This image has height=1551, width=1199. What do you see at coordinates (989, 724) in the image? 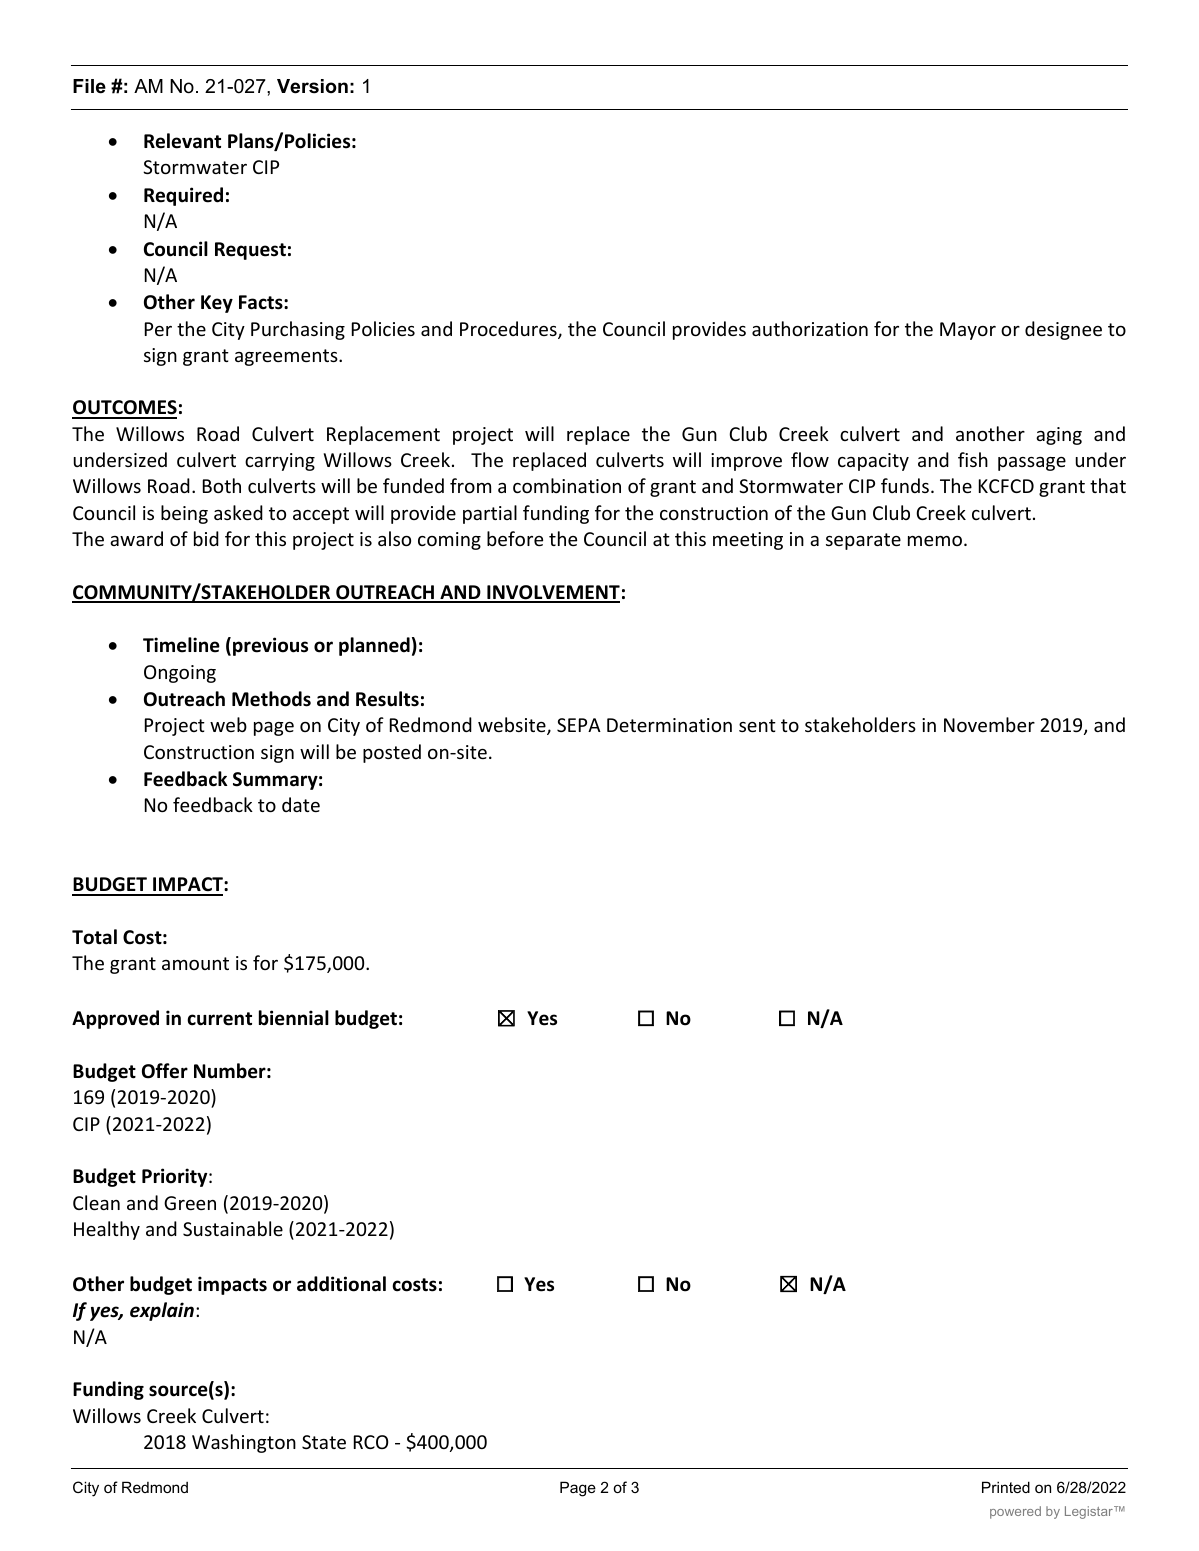
I see `November` at bounding box center [989, 724].
